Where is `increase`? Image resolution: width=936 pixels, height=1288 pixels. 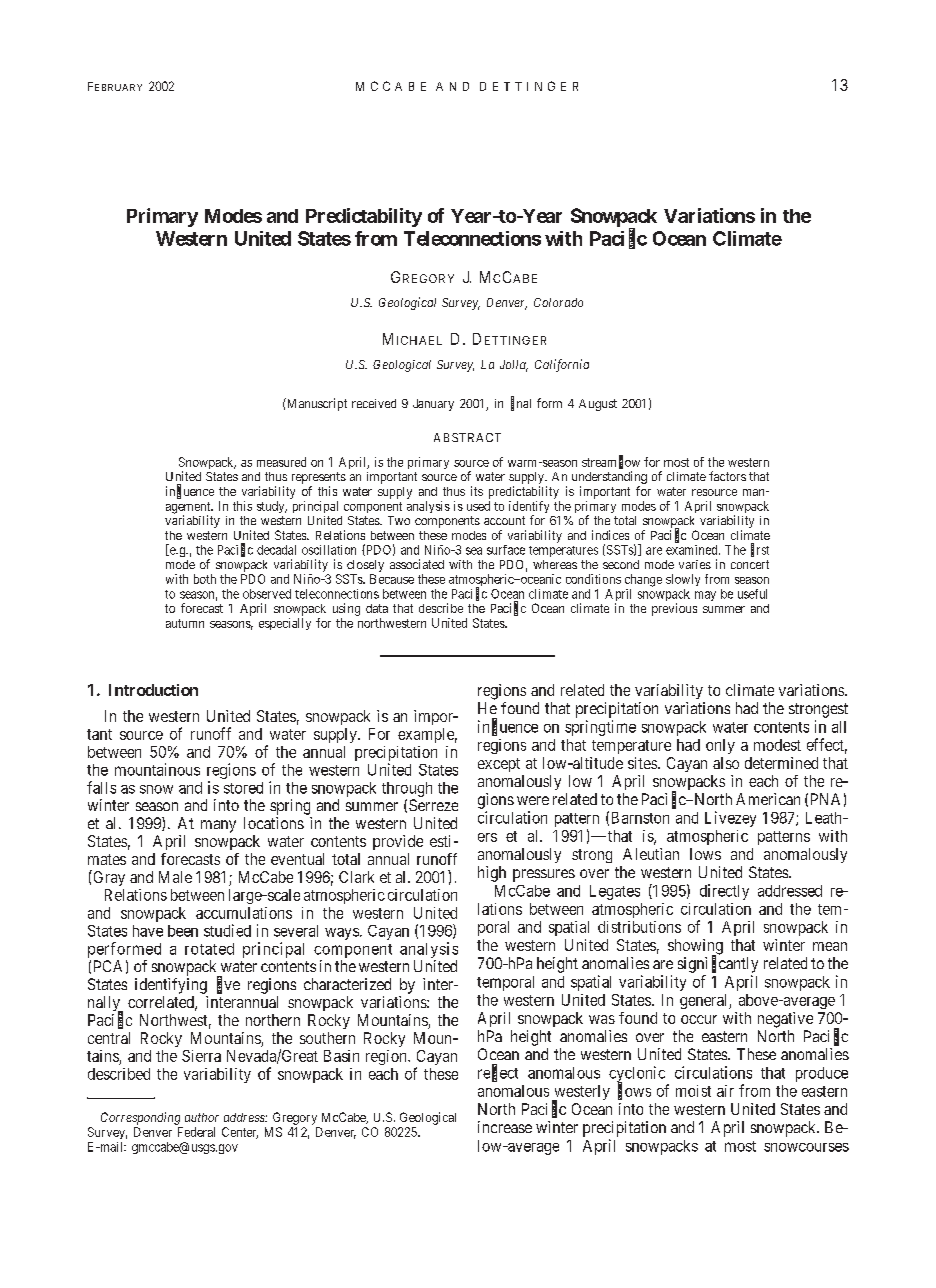 increase is located at coordinates (505, 1127).
